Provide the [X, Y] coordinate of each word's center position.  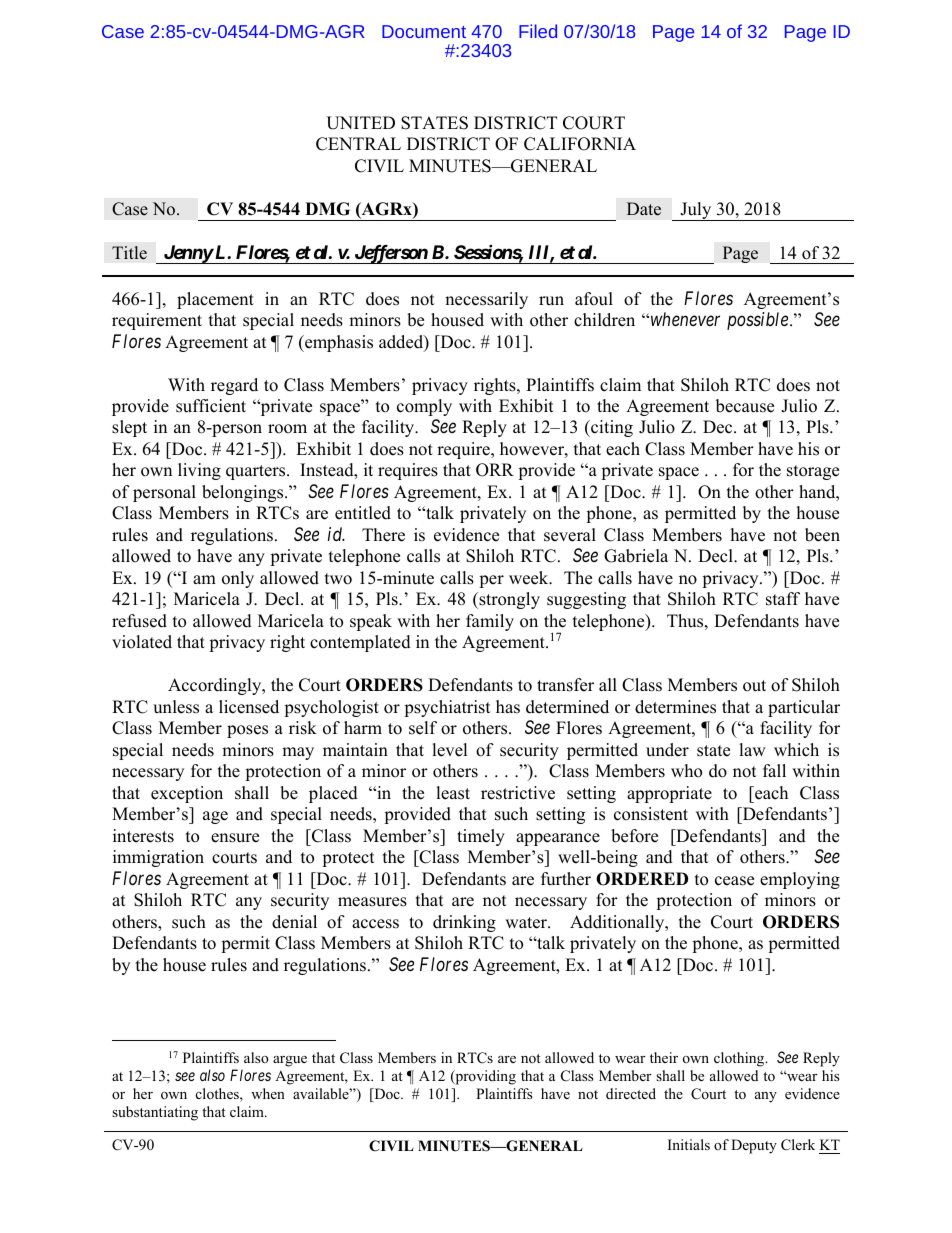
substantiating [155, 1113]
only [238, 579]
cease [734, 881]
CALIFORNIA [580, 144]
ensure [235, 838]
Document [424, 31]
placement [215, 300]
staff [783, 599]
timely [481, 837]
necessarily [486, 300]
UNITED [360, 123]
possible [759, 321]
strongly [508, 600]
